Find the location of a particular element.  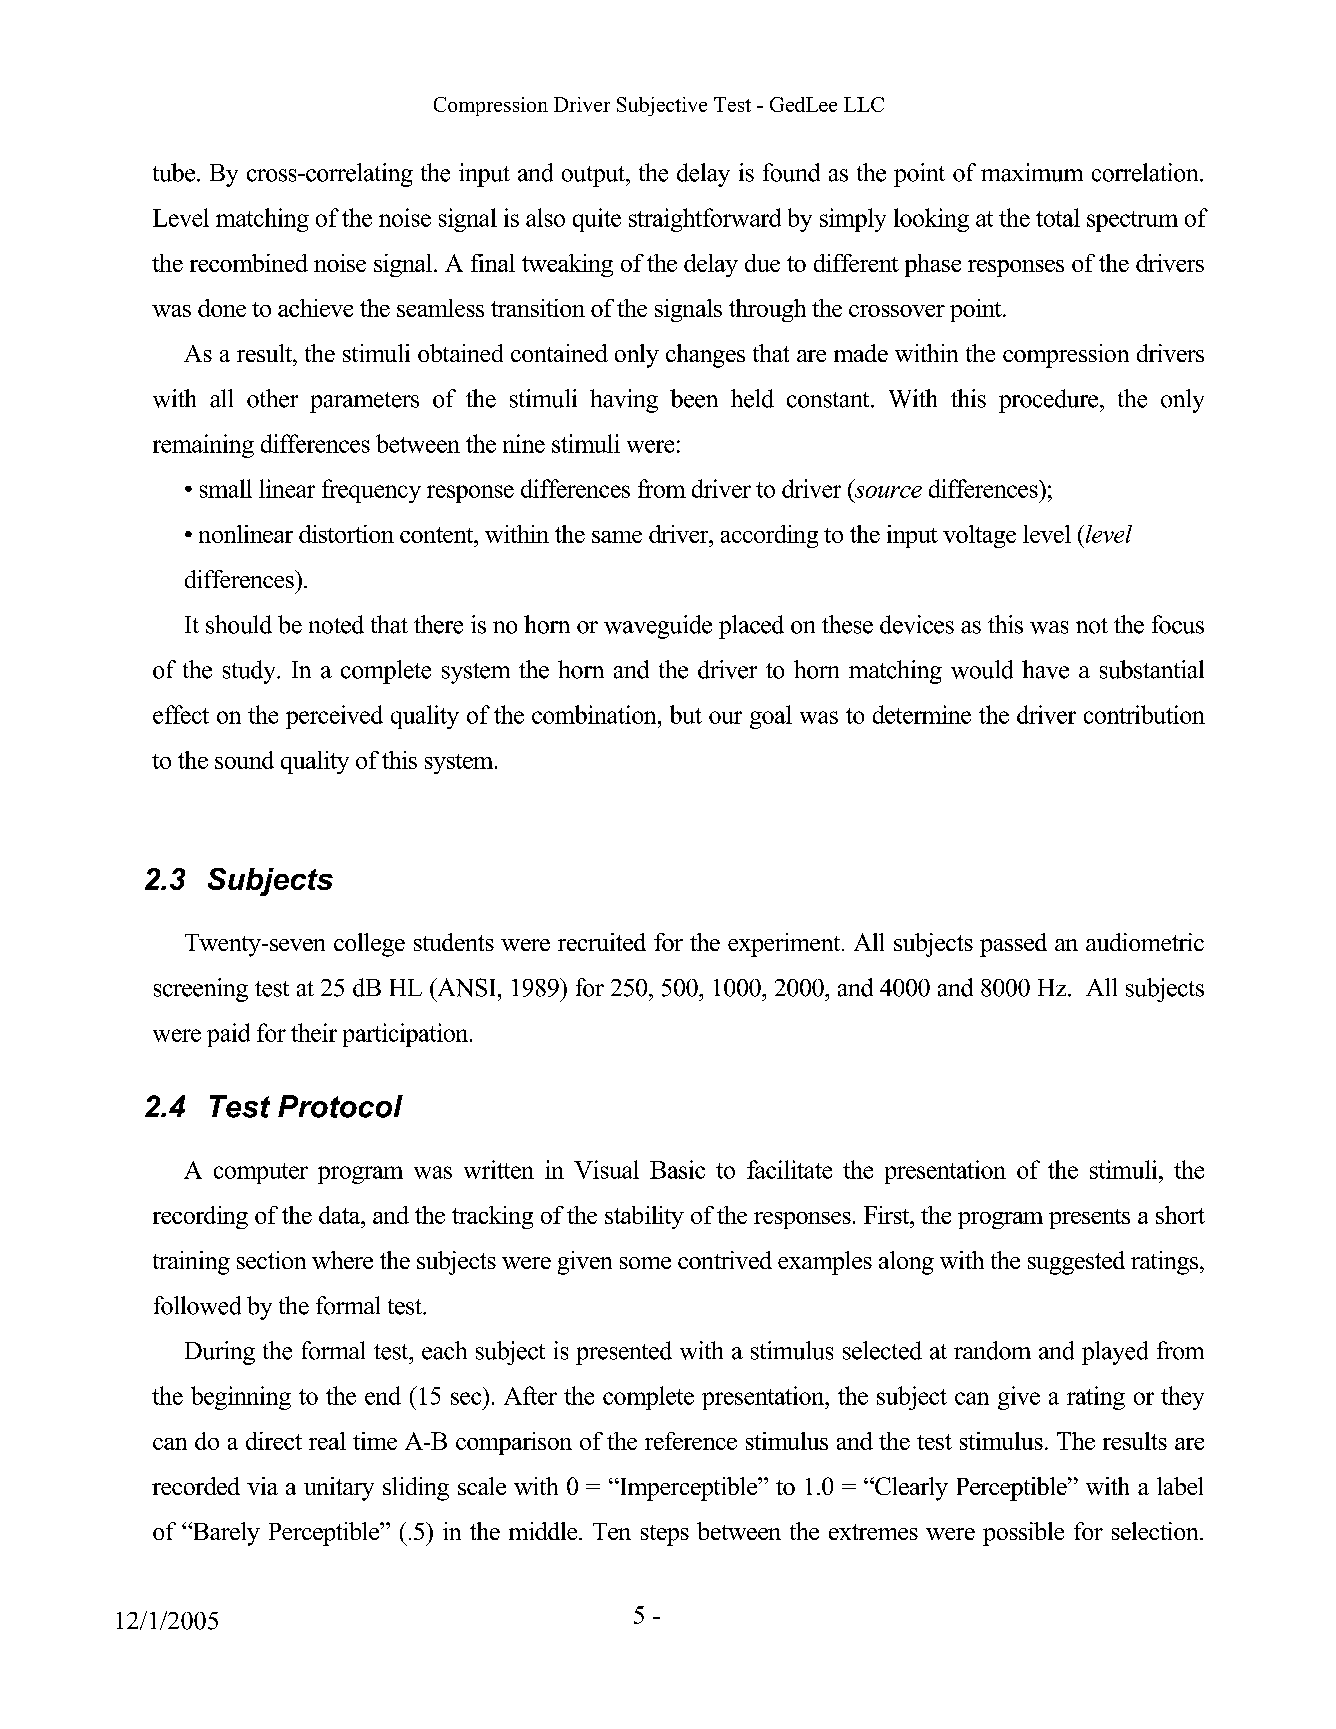

maximum is located at coordinates (1032, 172).
